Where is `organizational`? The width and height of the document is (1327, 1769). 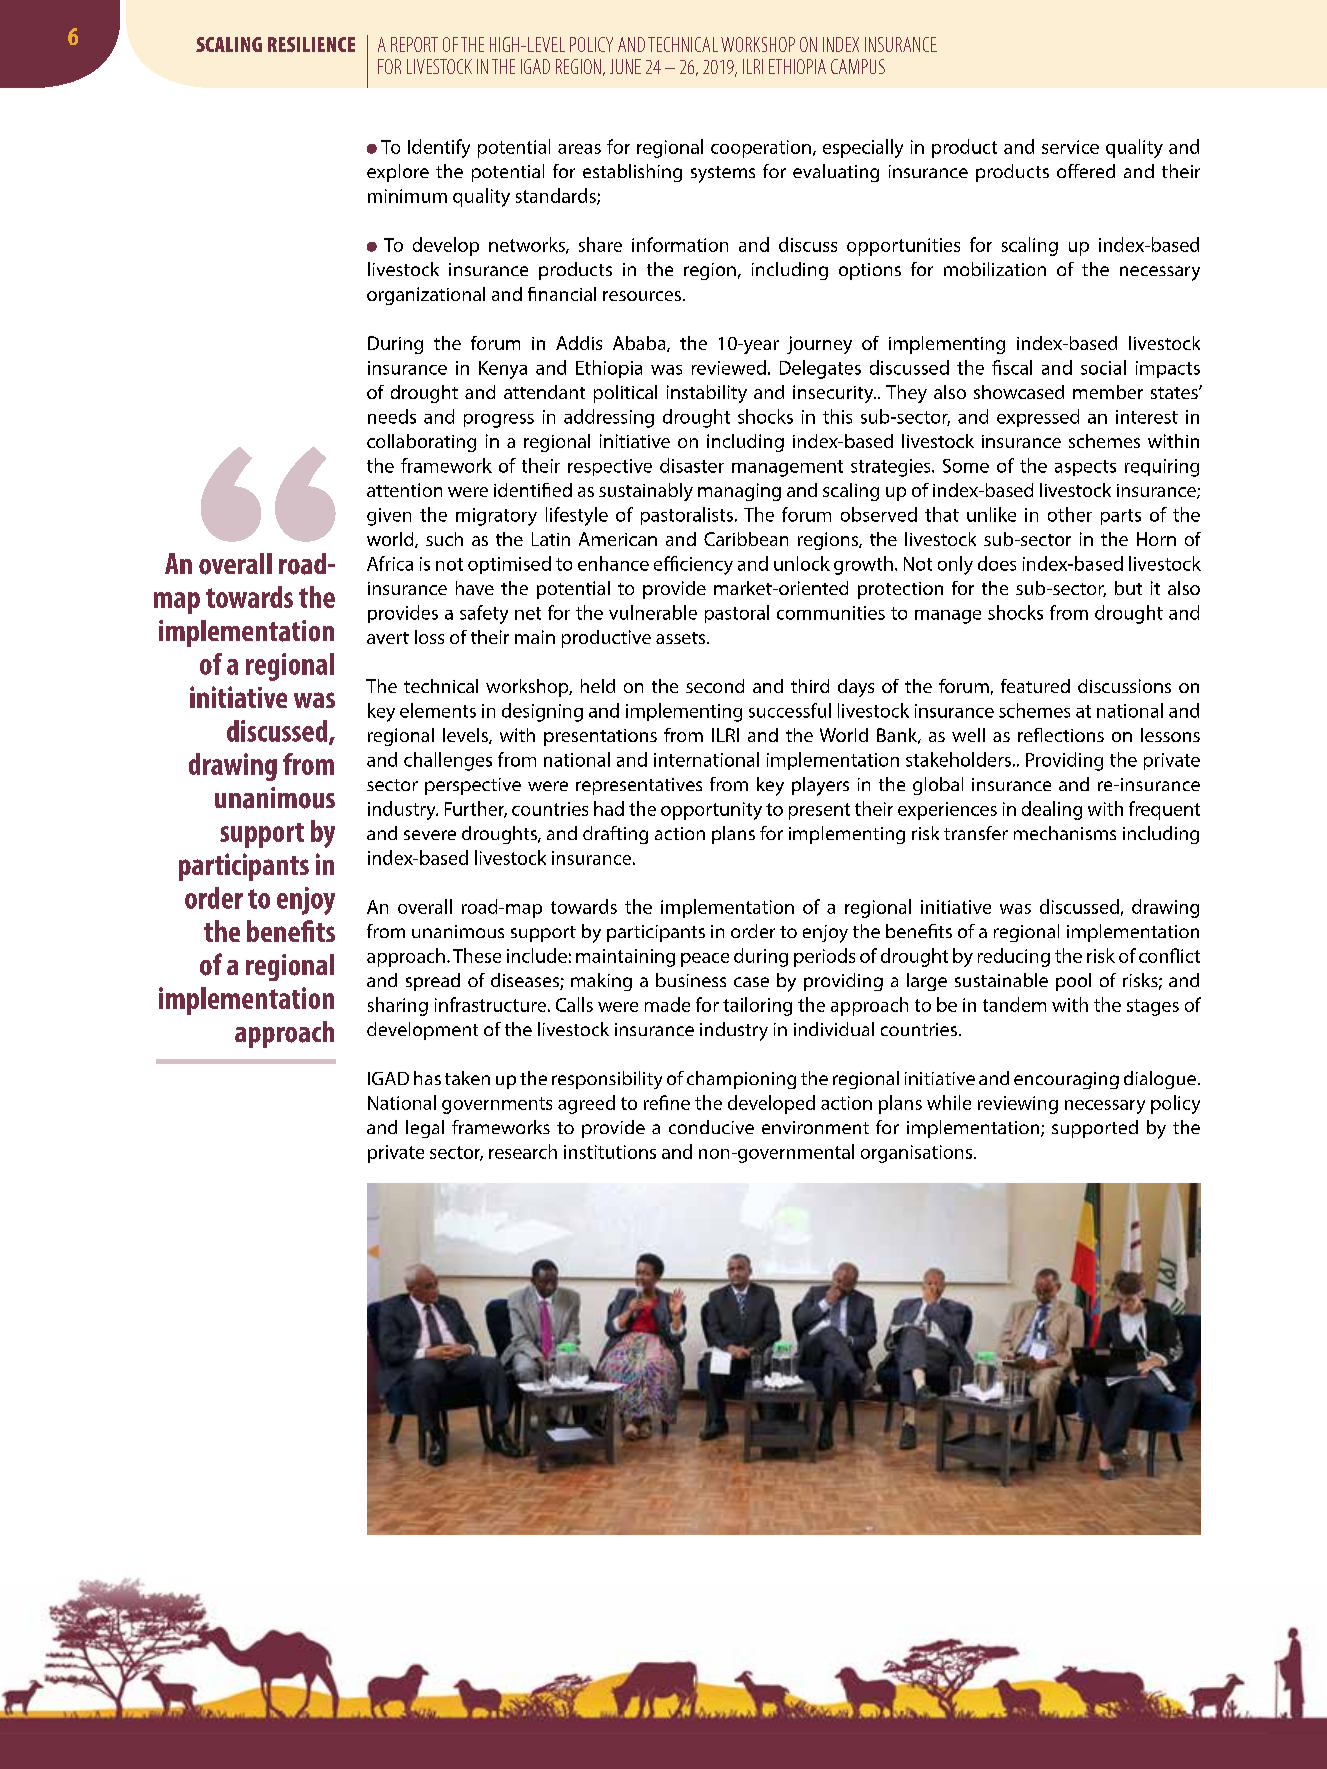 organizational is located at coordinates (426, 296).
